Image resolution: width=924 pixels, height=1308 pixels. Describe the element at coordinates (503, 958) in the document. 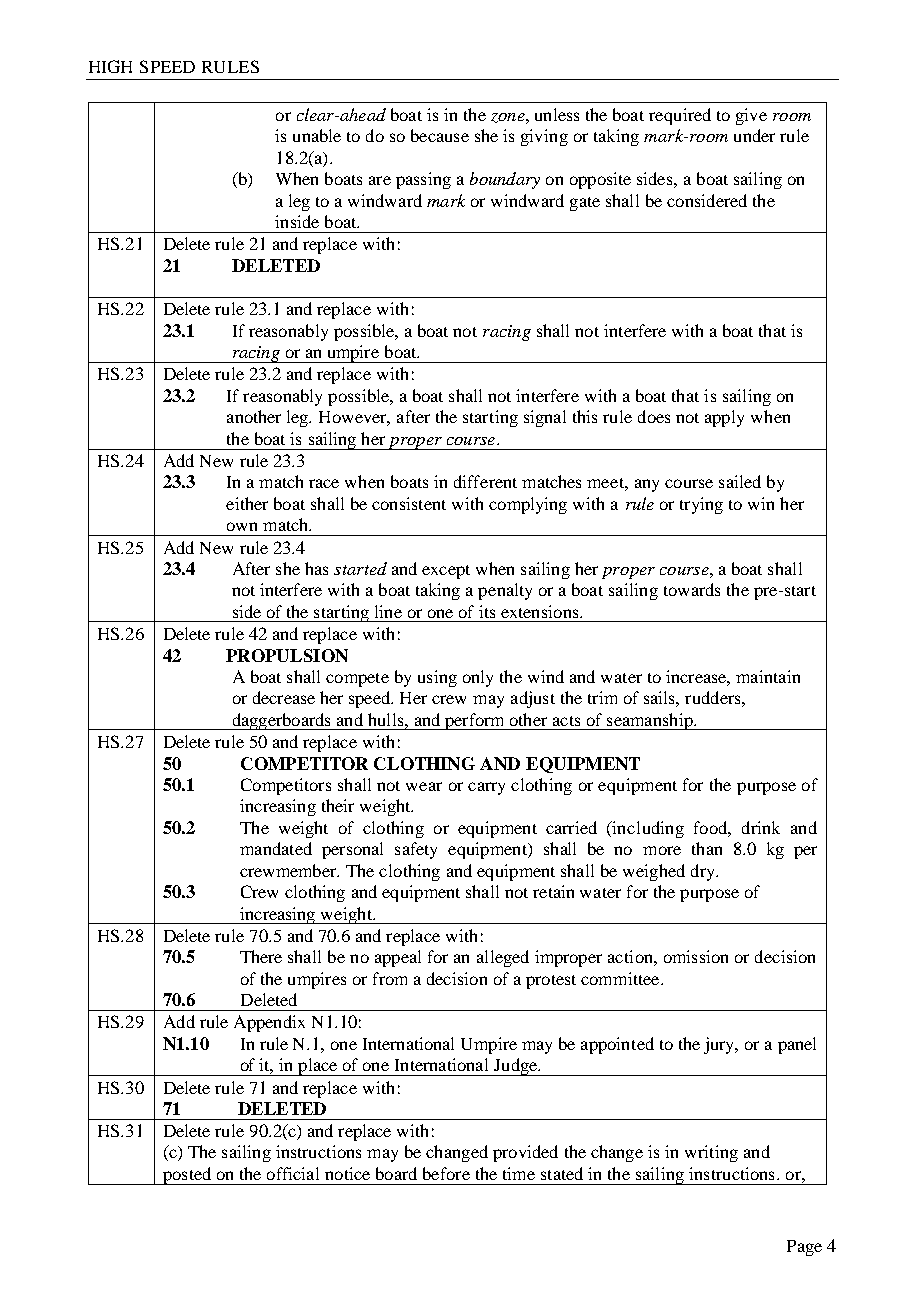

I see `alleged` at that location.
